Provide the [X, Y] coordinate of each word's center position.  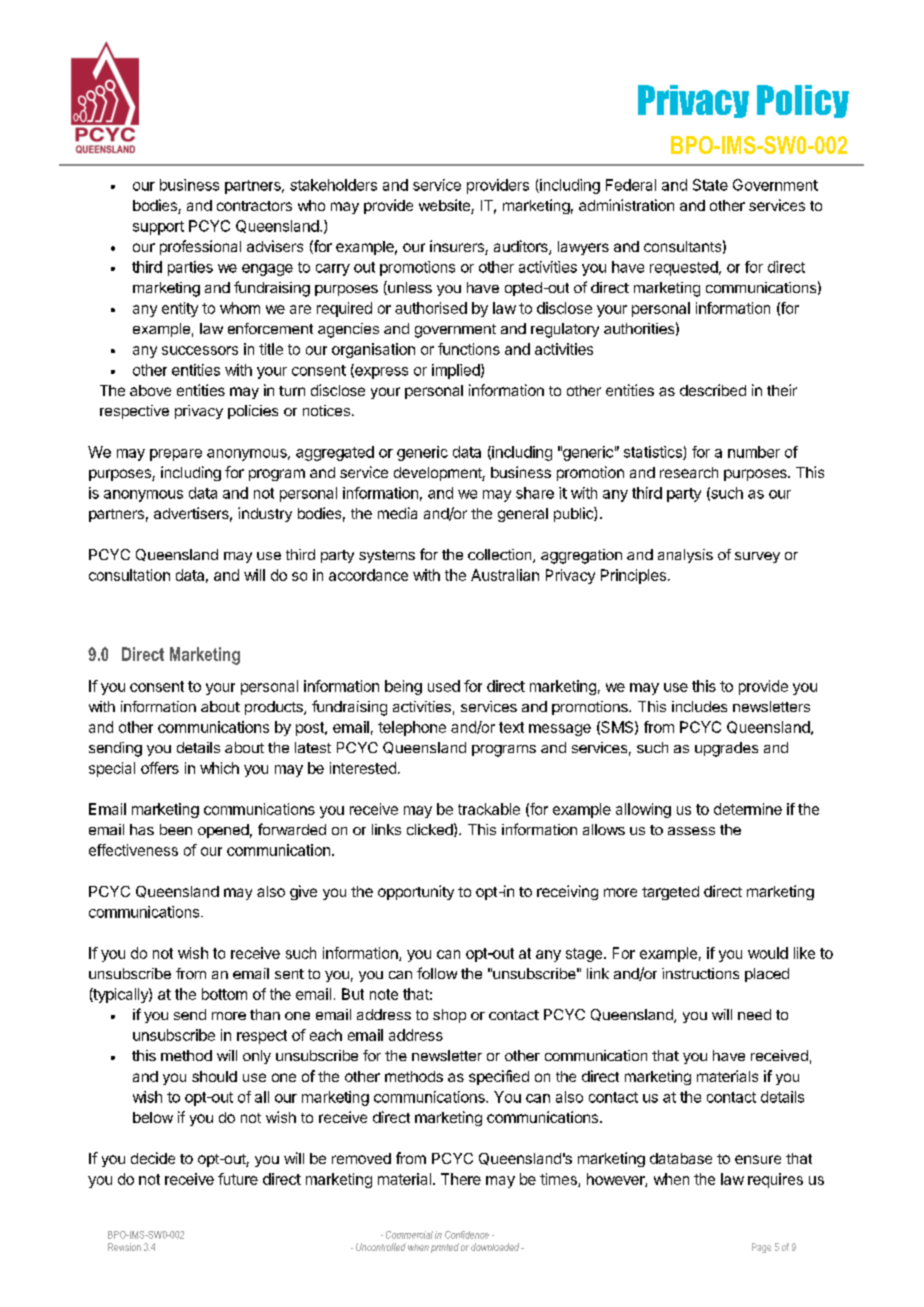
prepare [176, 455]
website [445, 206]
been [176, 829]
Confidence [467, 1235]
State [710, 185]
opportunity [416, 892]
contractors [254, 206]
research [689, 472]
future [238, 1179]
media [397, 513]
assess [691, 831]
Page [761, 1248]
